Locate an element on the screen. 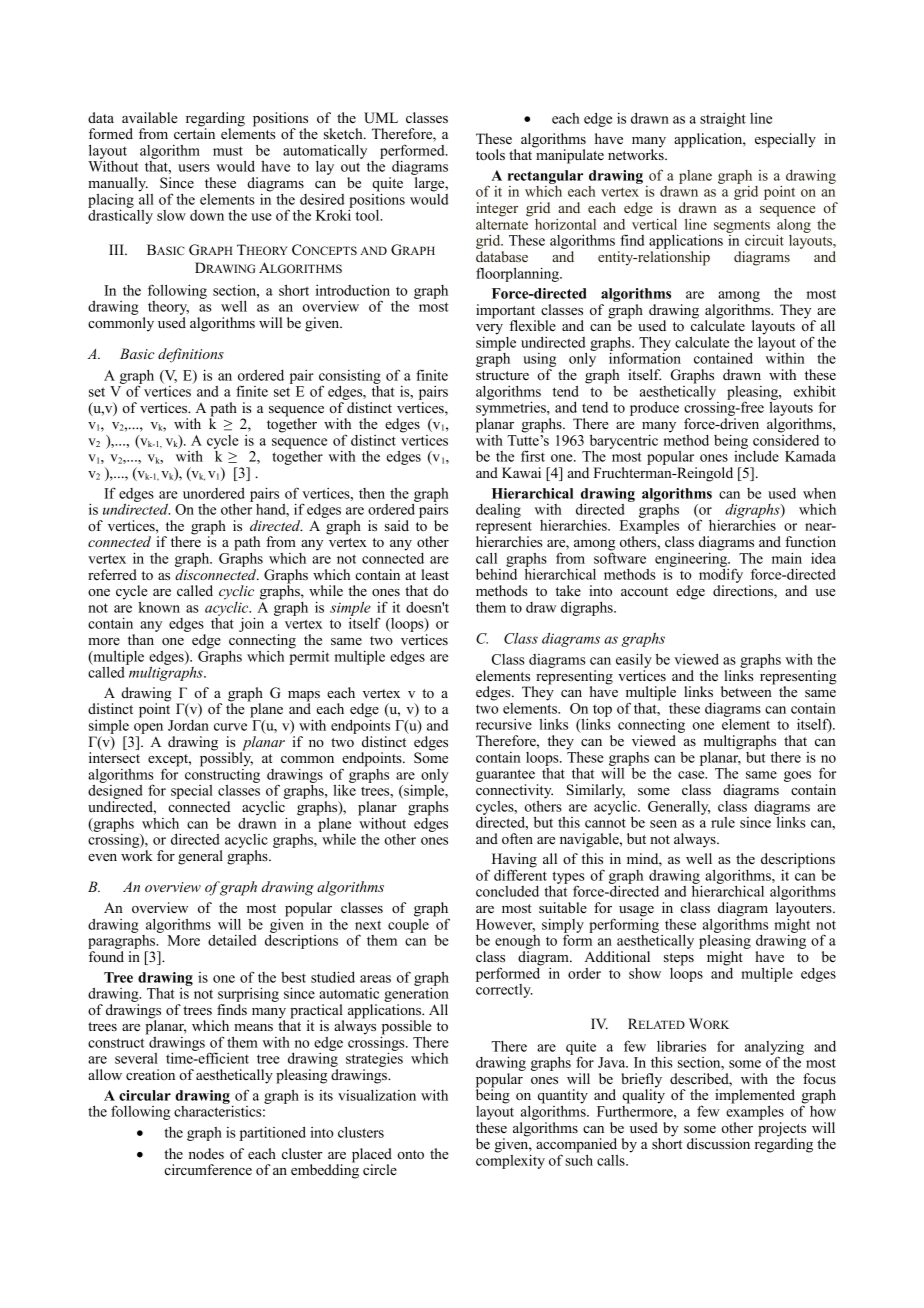  least is located at coordinates (435, 574).
